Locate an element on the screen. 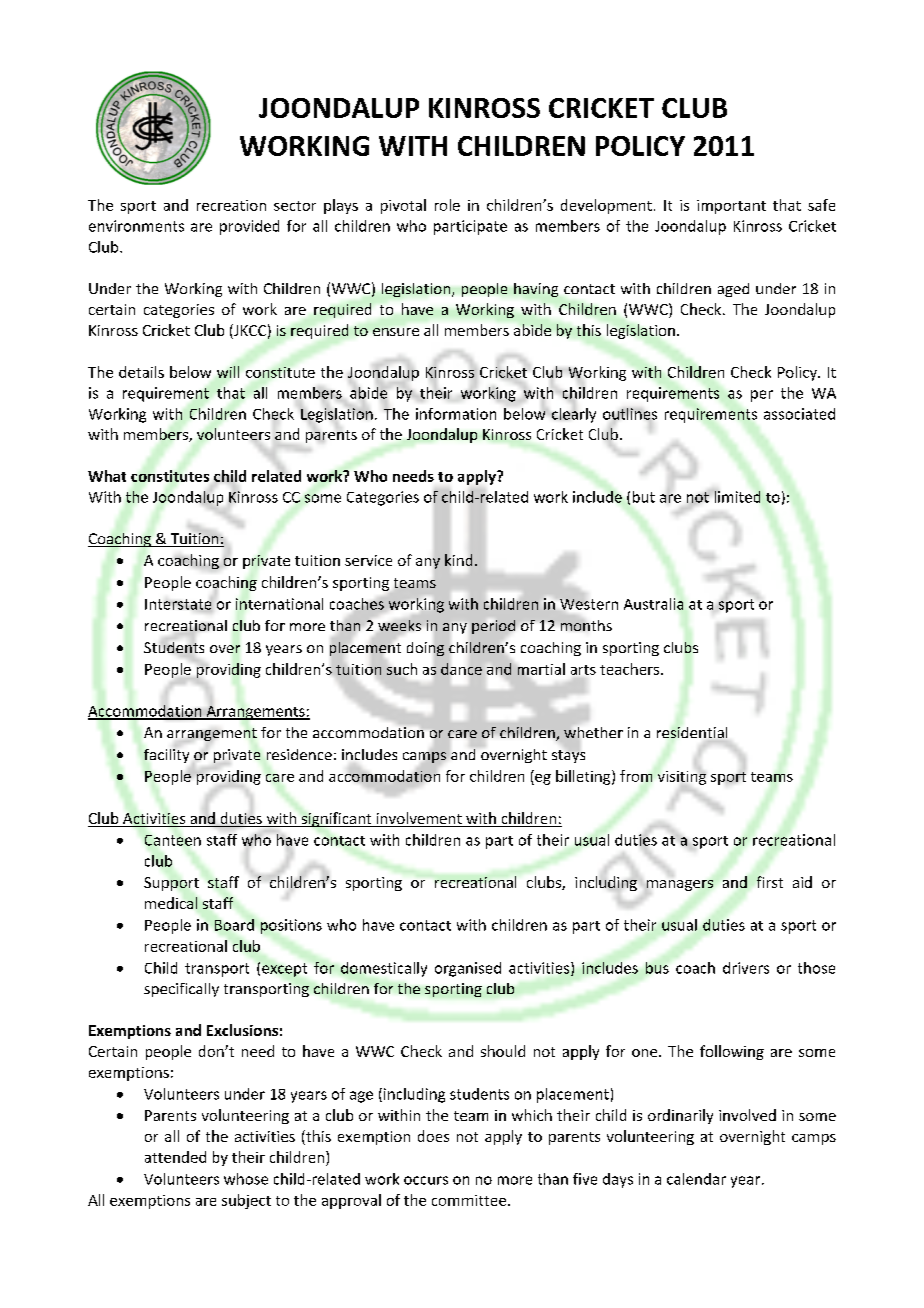  dance is located at coordinates (461, 669).
